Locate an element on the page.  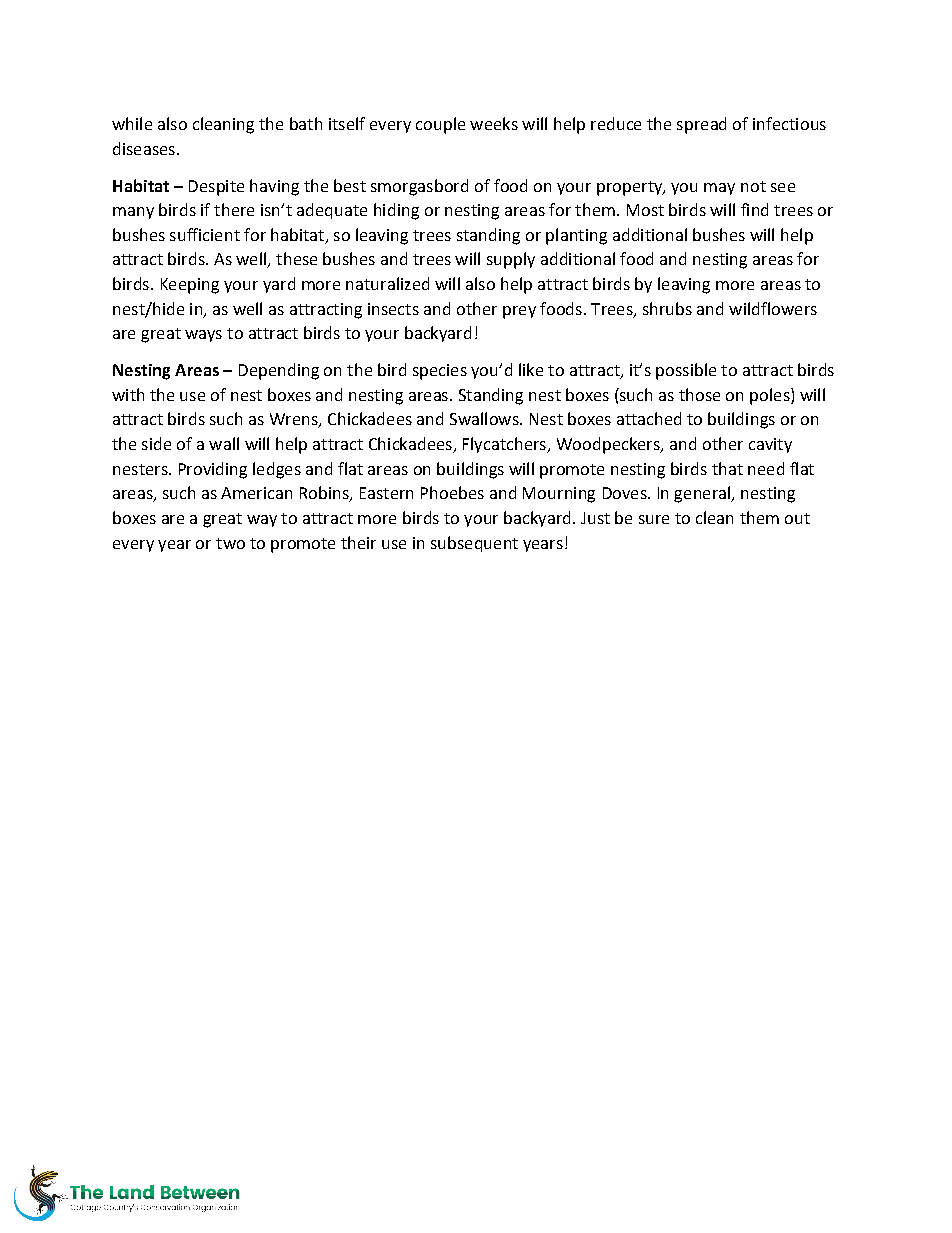
ways is located at coordinates (203, 336).
